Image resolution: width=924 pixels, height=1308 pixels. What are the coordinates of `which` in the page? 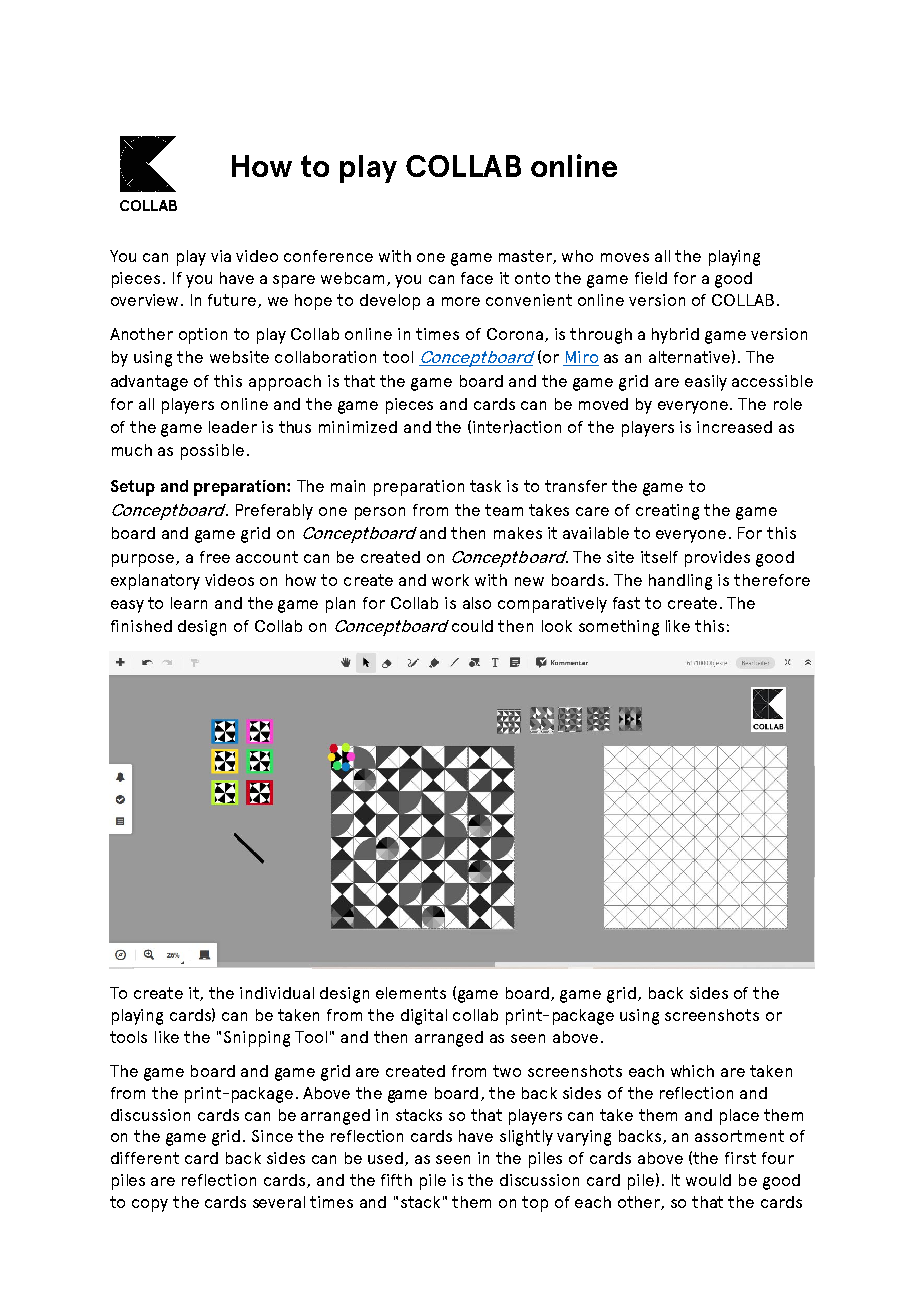 It's located at (692, 1071).
